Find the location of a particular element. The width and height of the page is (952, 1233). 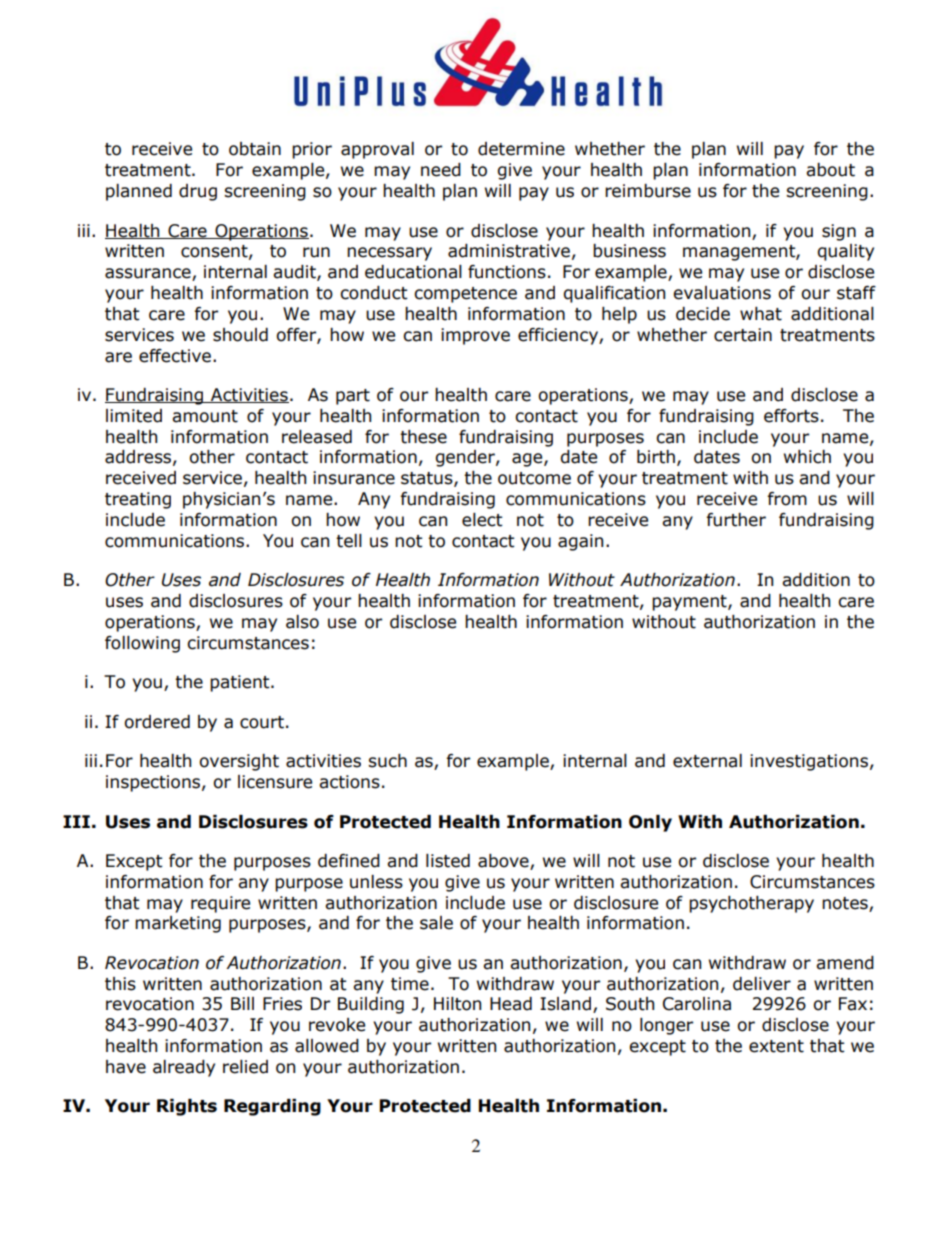

extent is located at coordinates (776, 1046).
